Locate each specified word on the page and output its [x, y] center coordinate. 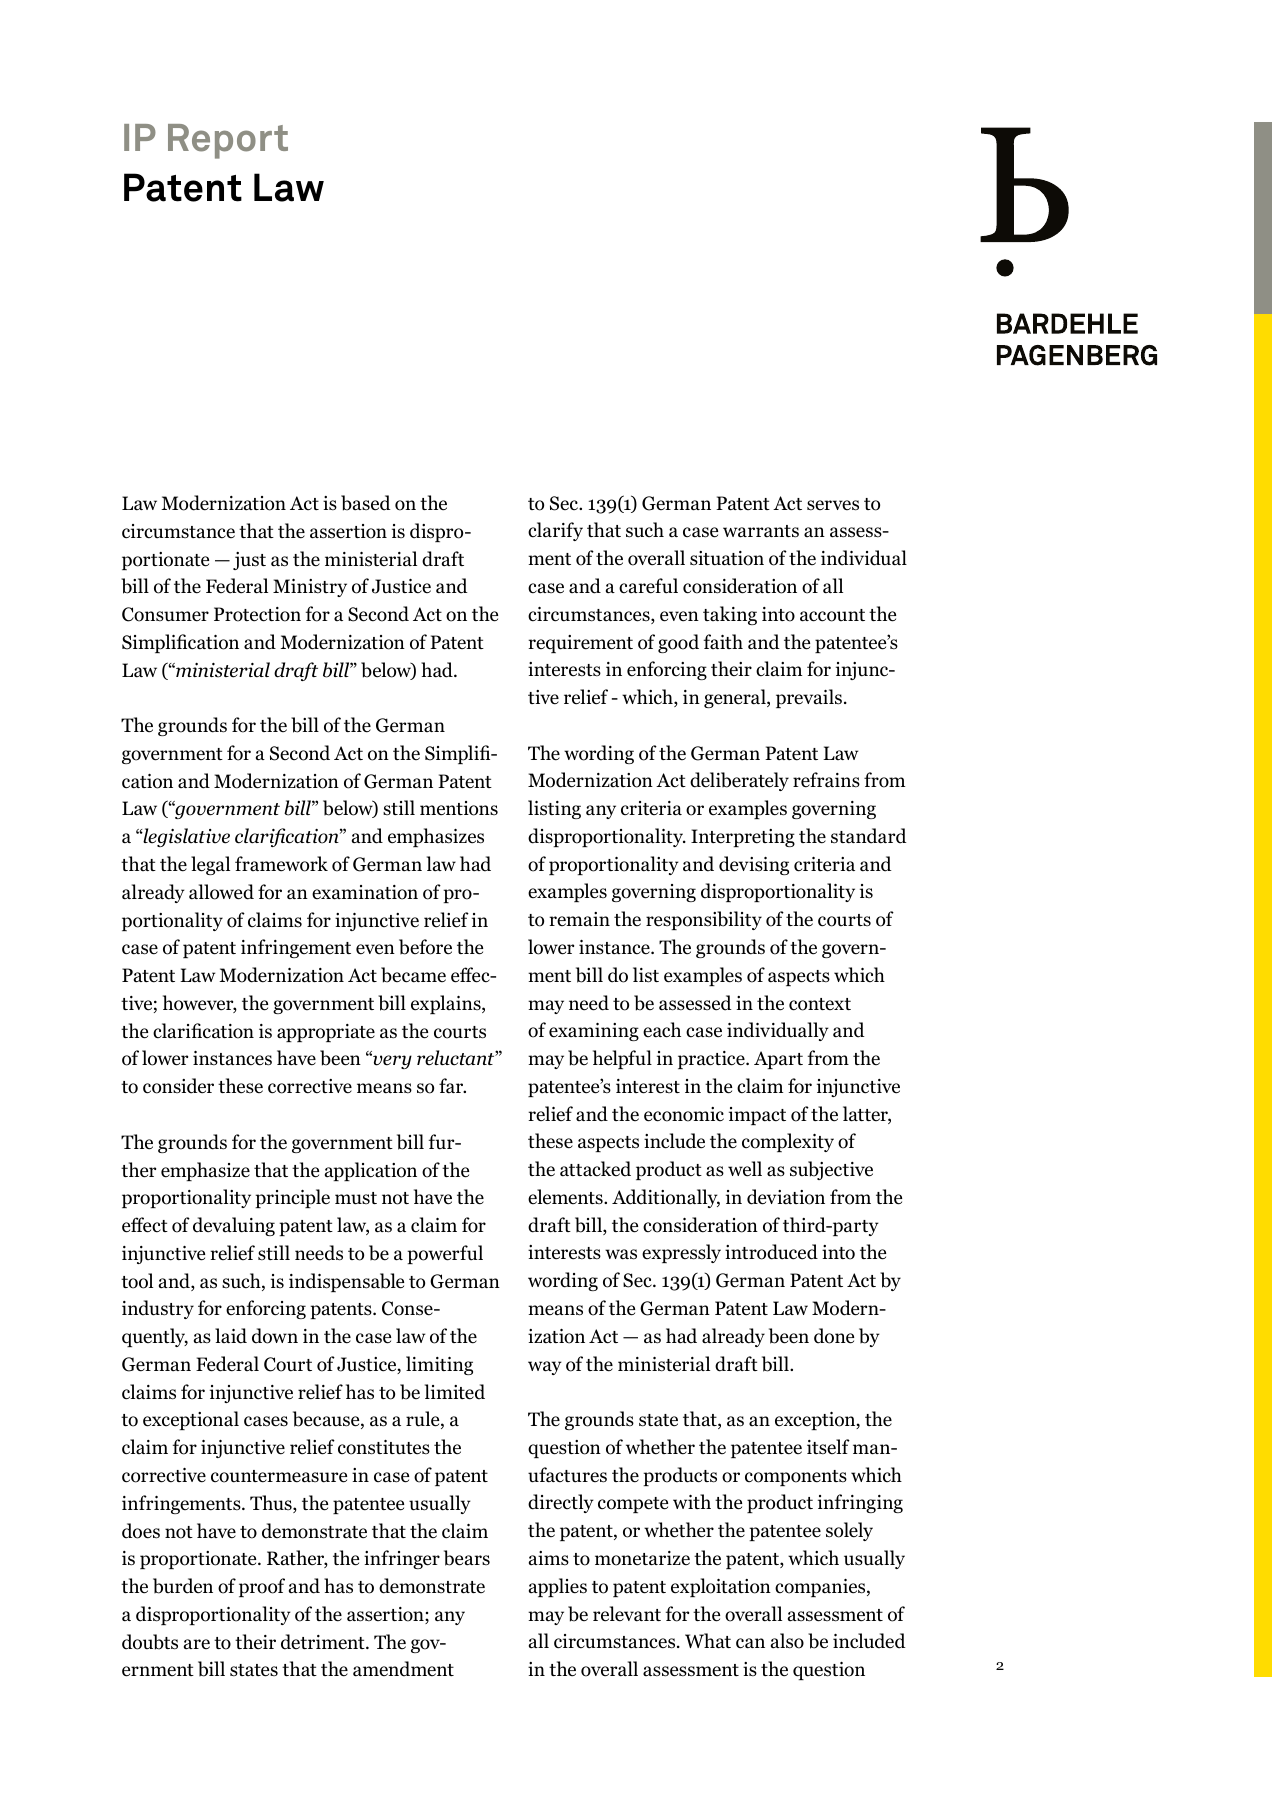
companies [821, 1588]
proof [262, 1587]
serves [833, 505]
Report [228, 141]
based [366, 503]
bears [467, 1558]
